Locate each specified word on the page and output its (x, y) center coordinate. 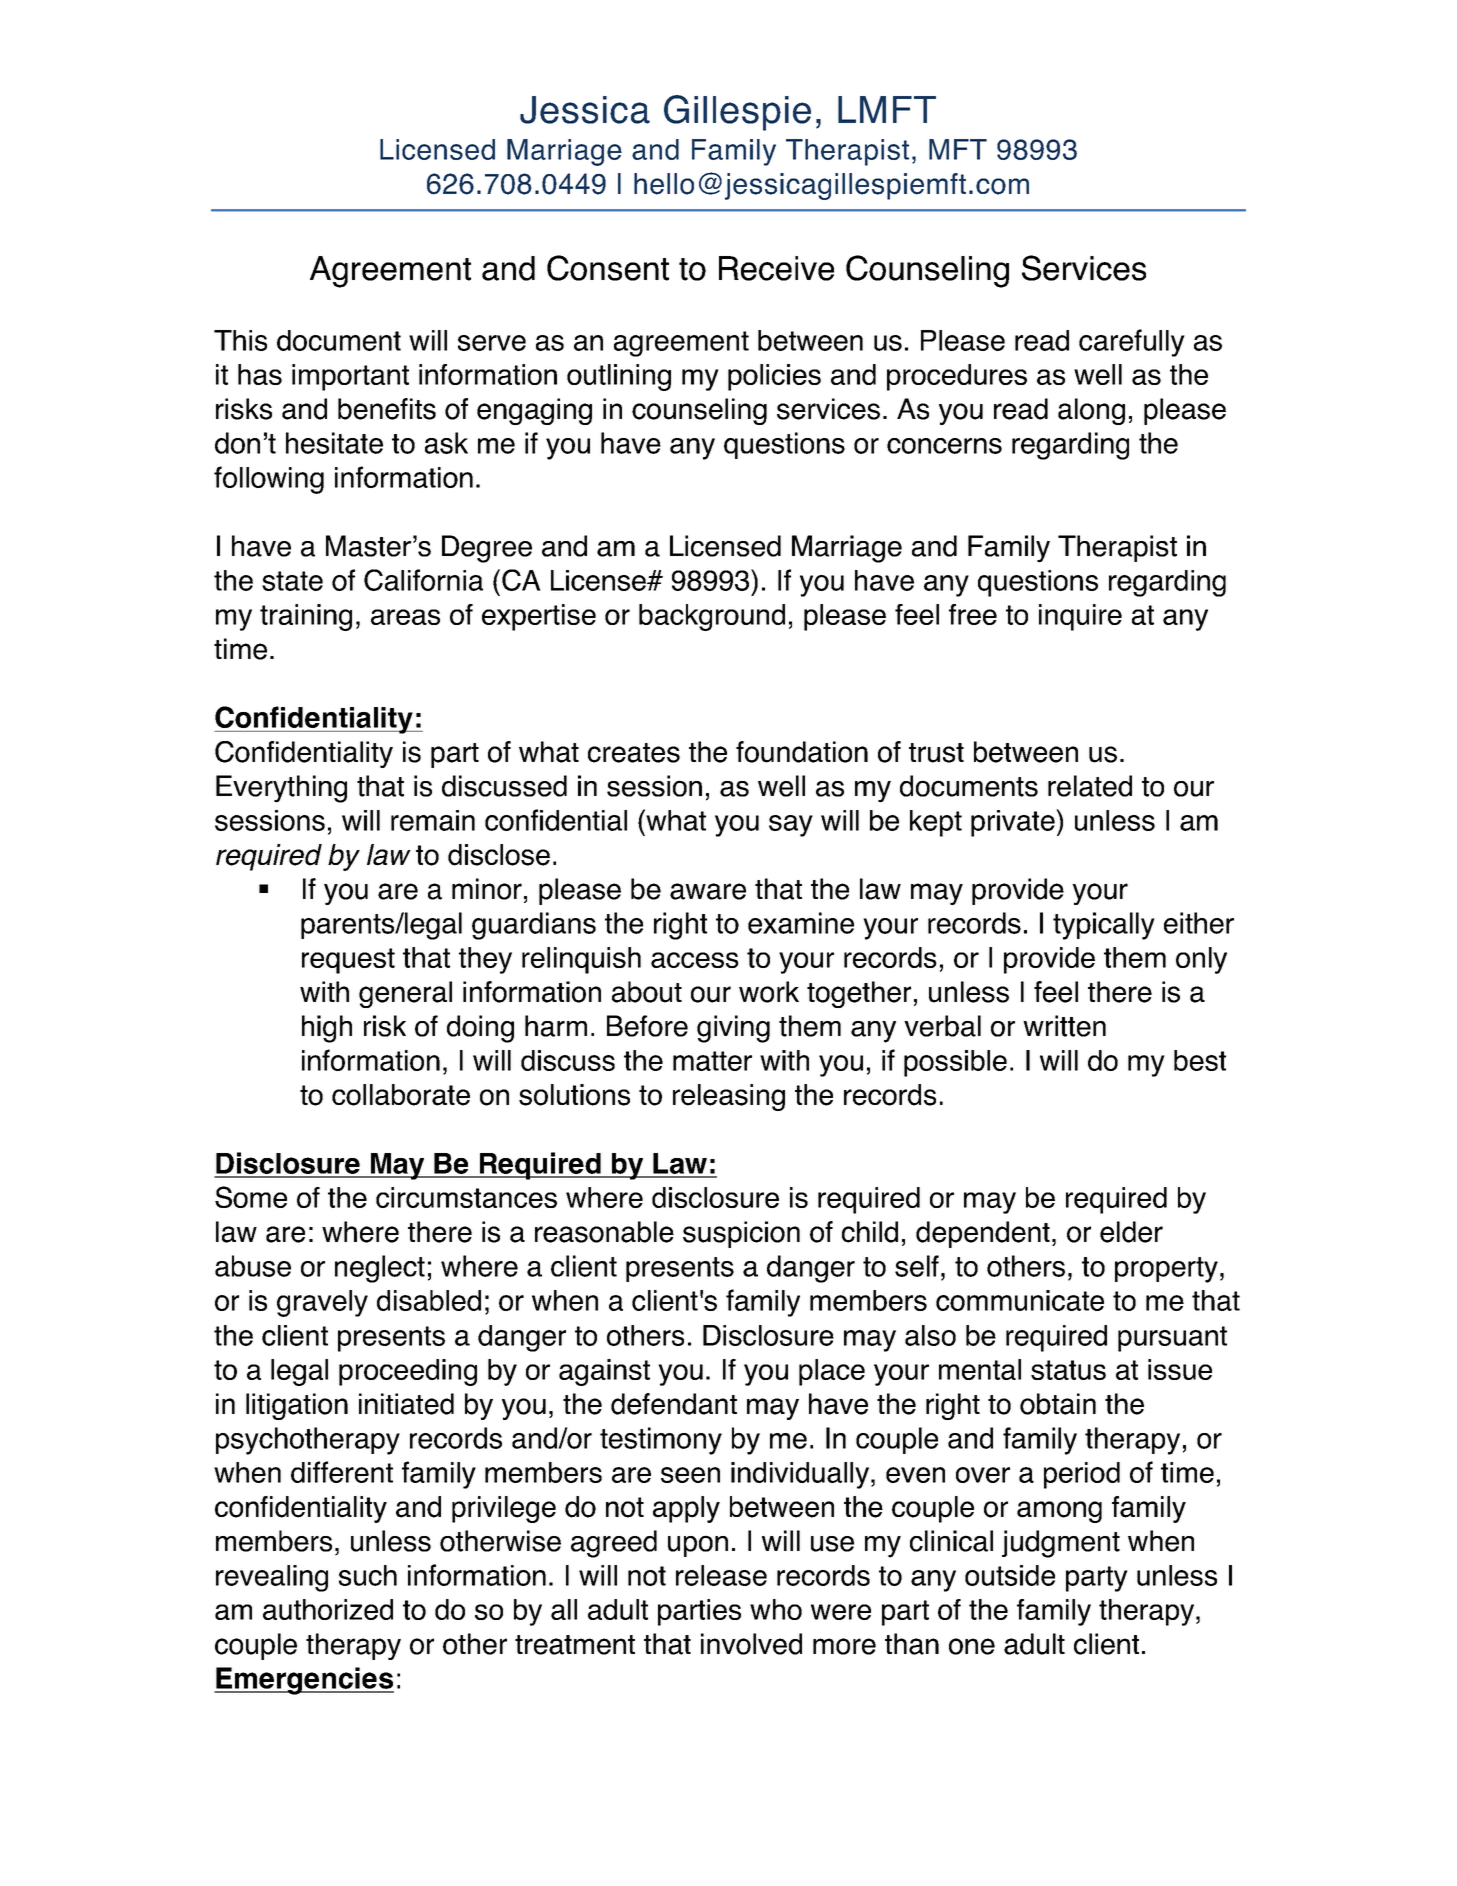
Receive (776, 268)
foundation (802, 752)
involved (751, 1644)
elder (1131, 1232)
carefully (1132, 343)
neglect (380, 1269)
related (1090, 786)
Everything (281, 789)
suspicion (741, 1234)
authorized (328, 1609)
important (350, 377)
